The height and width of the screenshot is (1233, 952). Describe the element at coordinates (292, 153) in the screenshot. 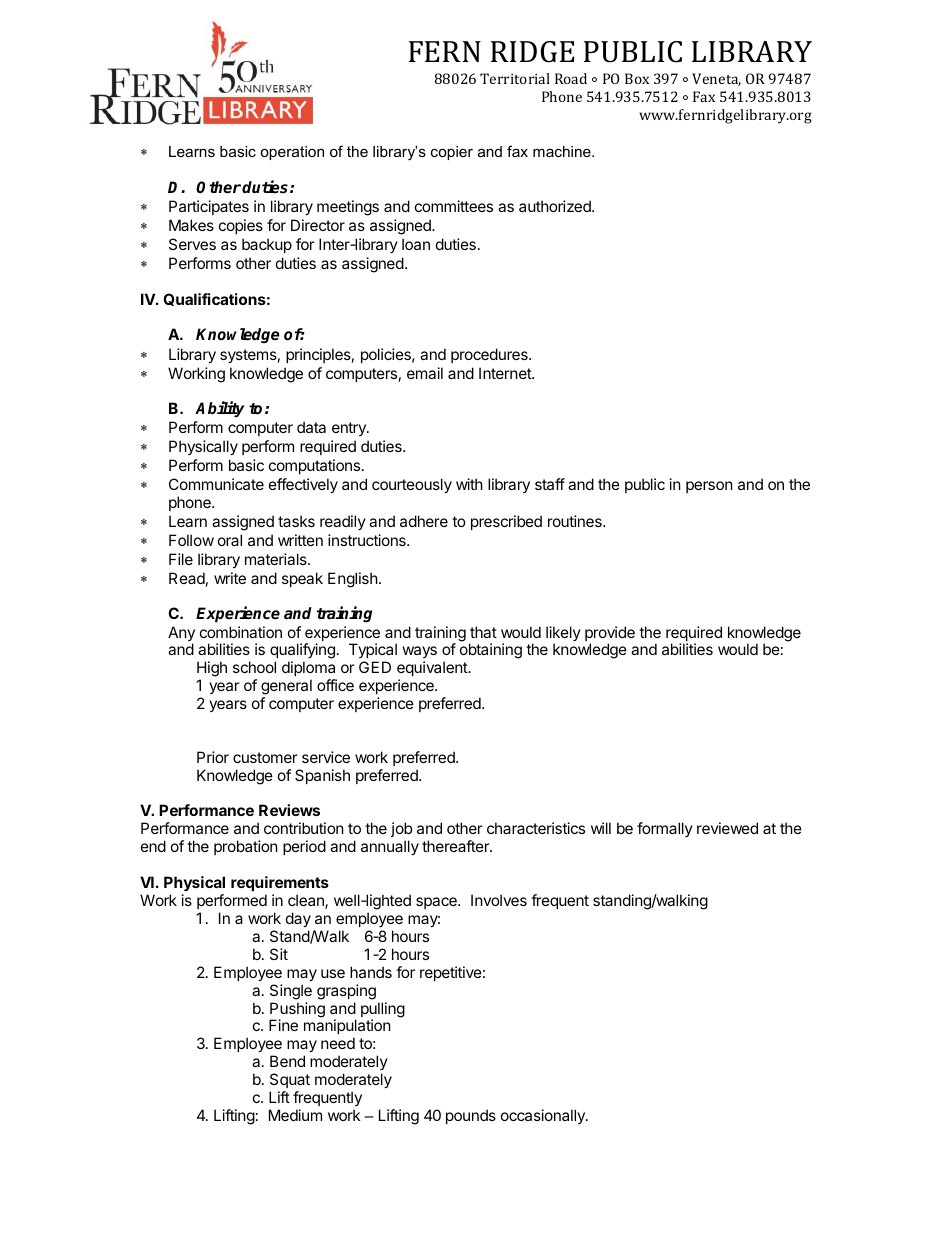

I see `operation` at that location.
